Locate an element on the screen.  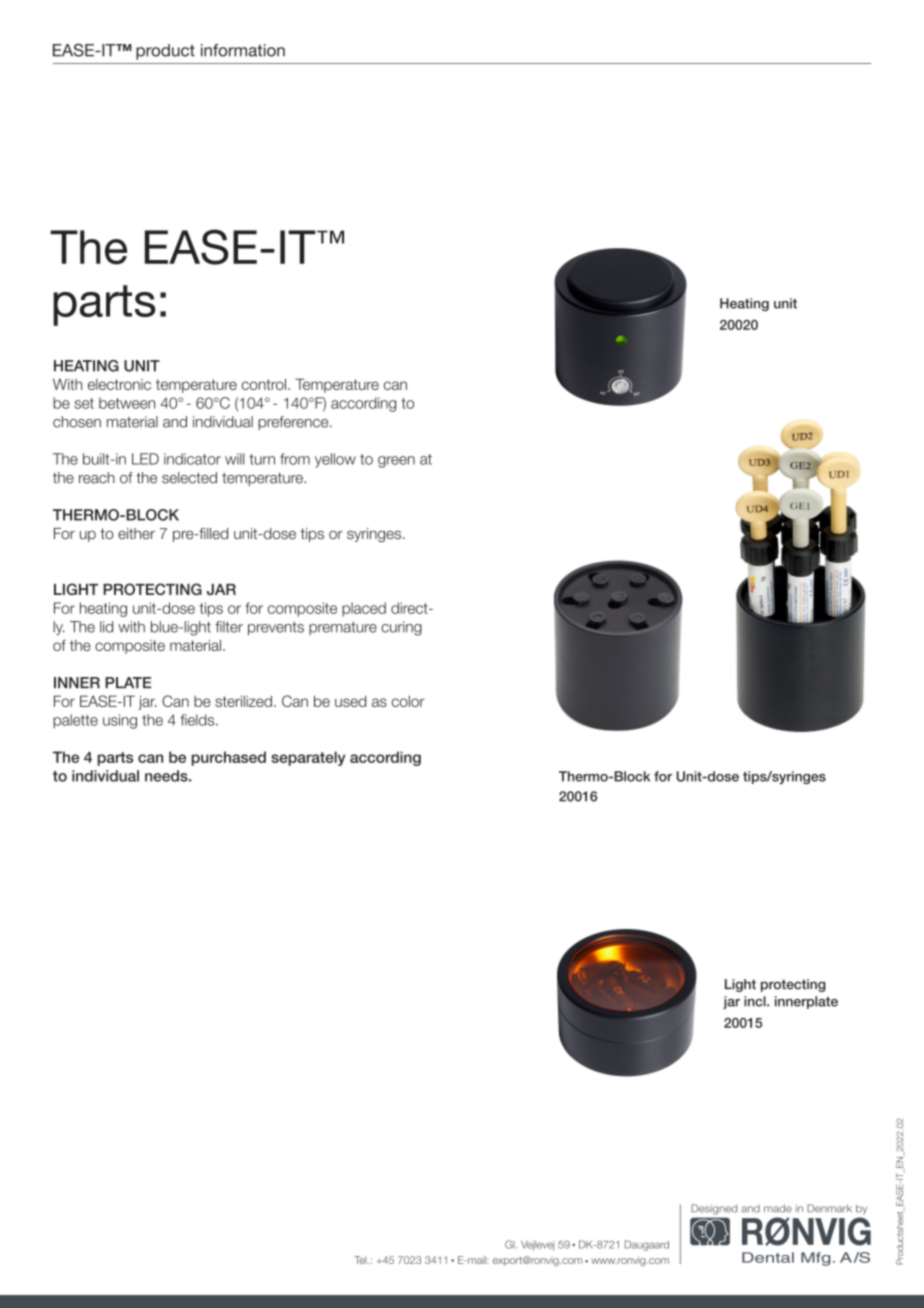
control is located at coordinates (264, 384).
